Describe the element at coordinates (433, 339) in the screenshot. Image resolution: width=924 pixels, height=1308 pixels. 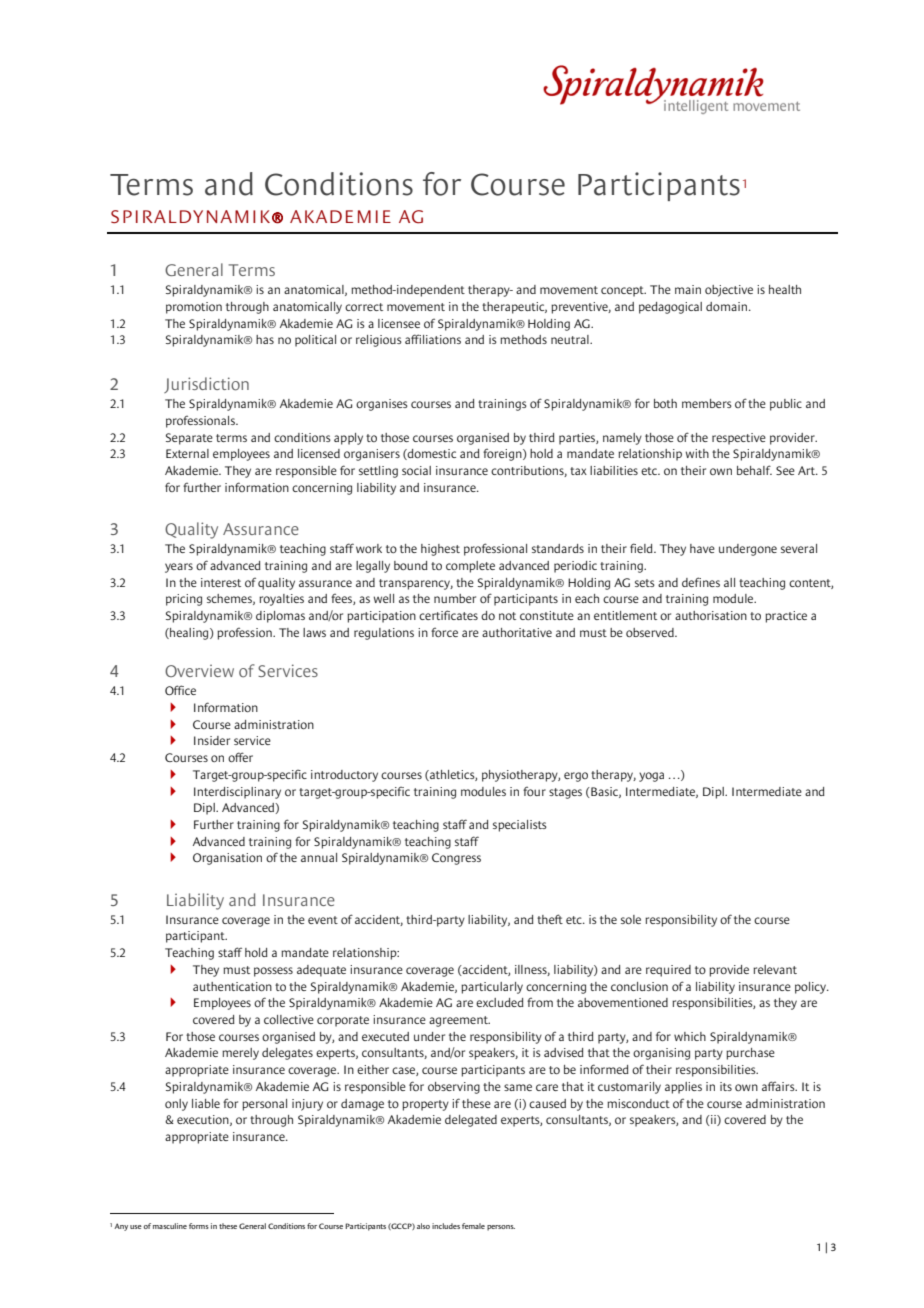
I see `affiliations` at that location.
